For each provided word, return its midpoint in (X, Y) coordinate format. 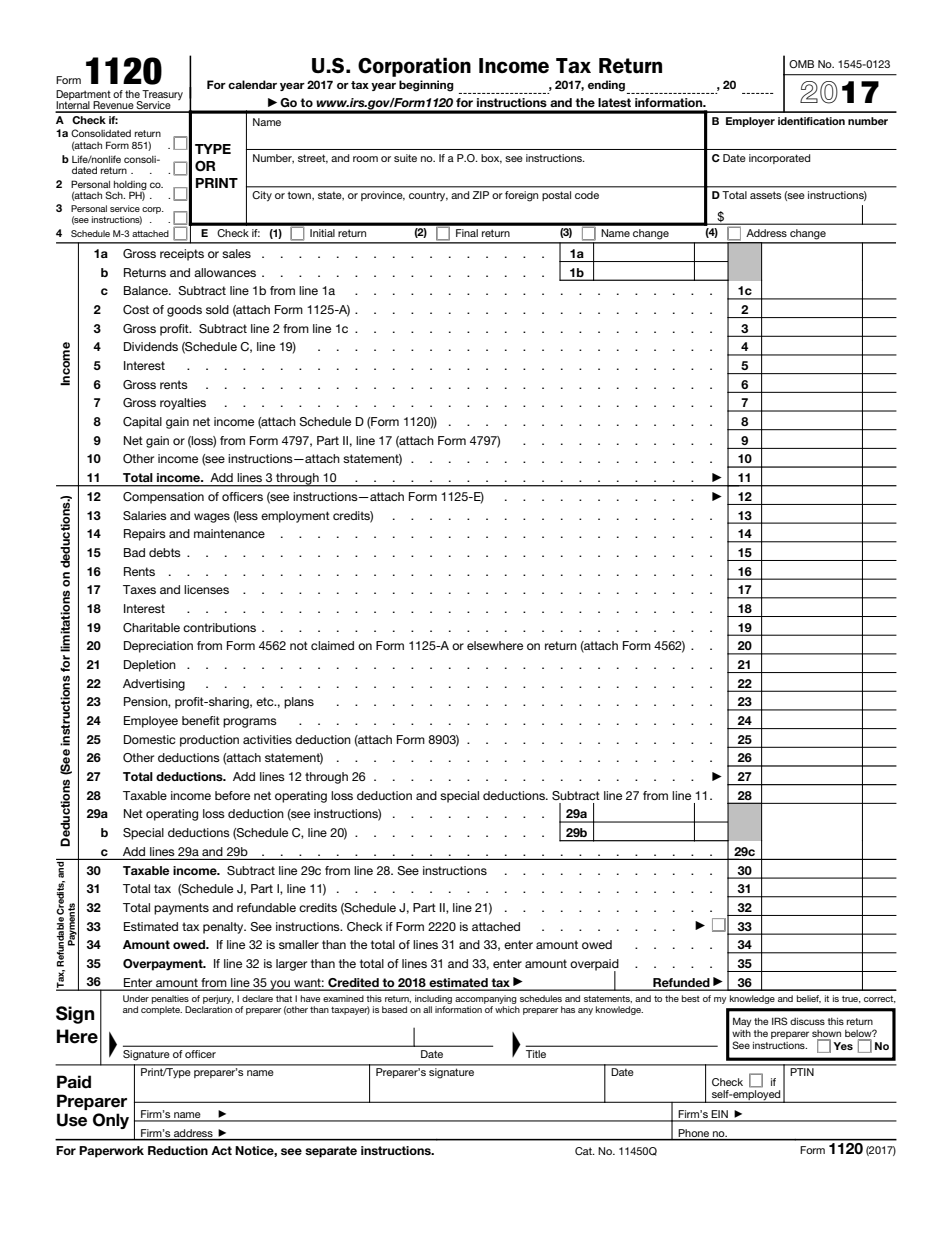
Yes (843, 1046)
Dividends (151, 346)
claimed (332, 645)
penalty (224, 928)
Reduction (178, 1150)
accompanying (486, 1001)
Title (536, 1054)
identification (811, 121)
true (851, 999)
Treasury (162, 96)
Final (467, 233)
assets (766, 195)
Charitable (151, 628)
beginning (426, 86)
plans (299, 703)
